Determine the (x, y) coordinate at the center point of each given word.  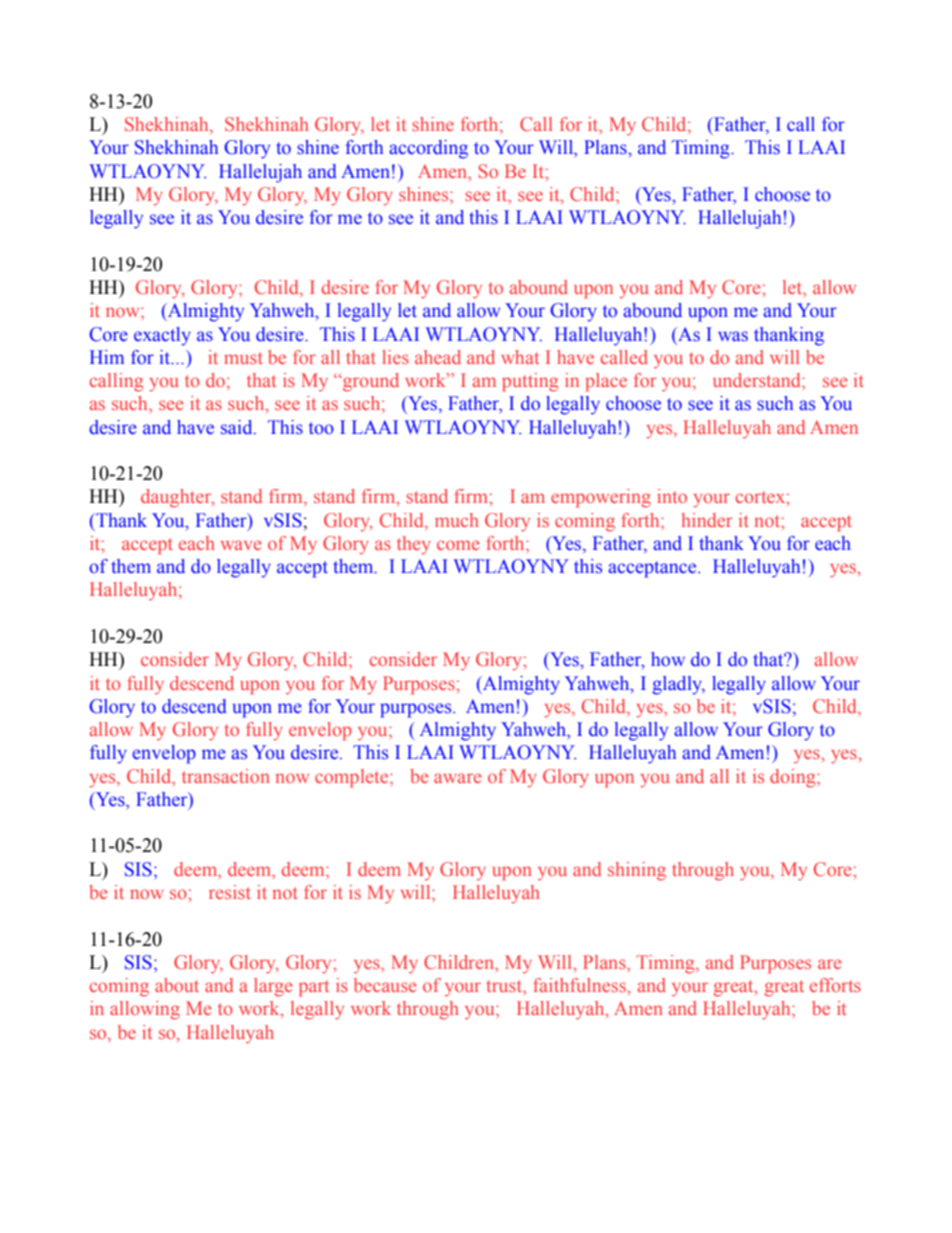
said (238, 427)
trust (505, 987)
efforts (835, 985)
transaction (226, 776)
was (733, 336)
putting (530, 382)
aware (457, 778)
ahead (438, 357)
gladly (678, 685)
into (672, 496)
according (428, 149)
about (177, 985)
